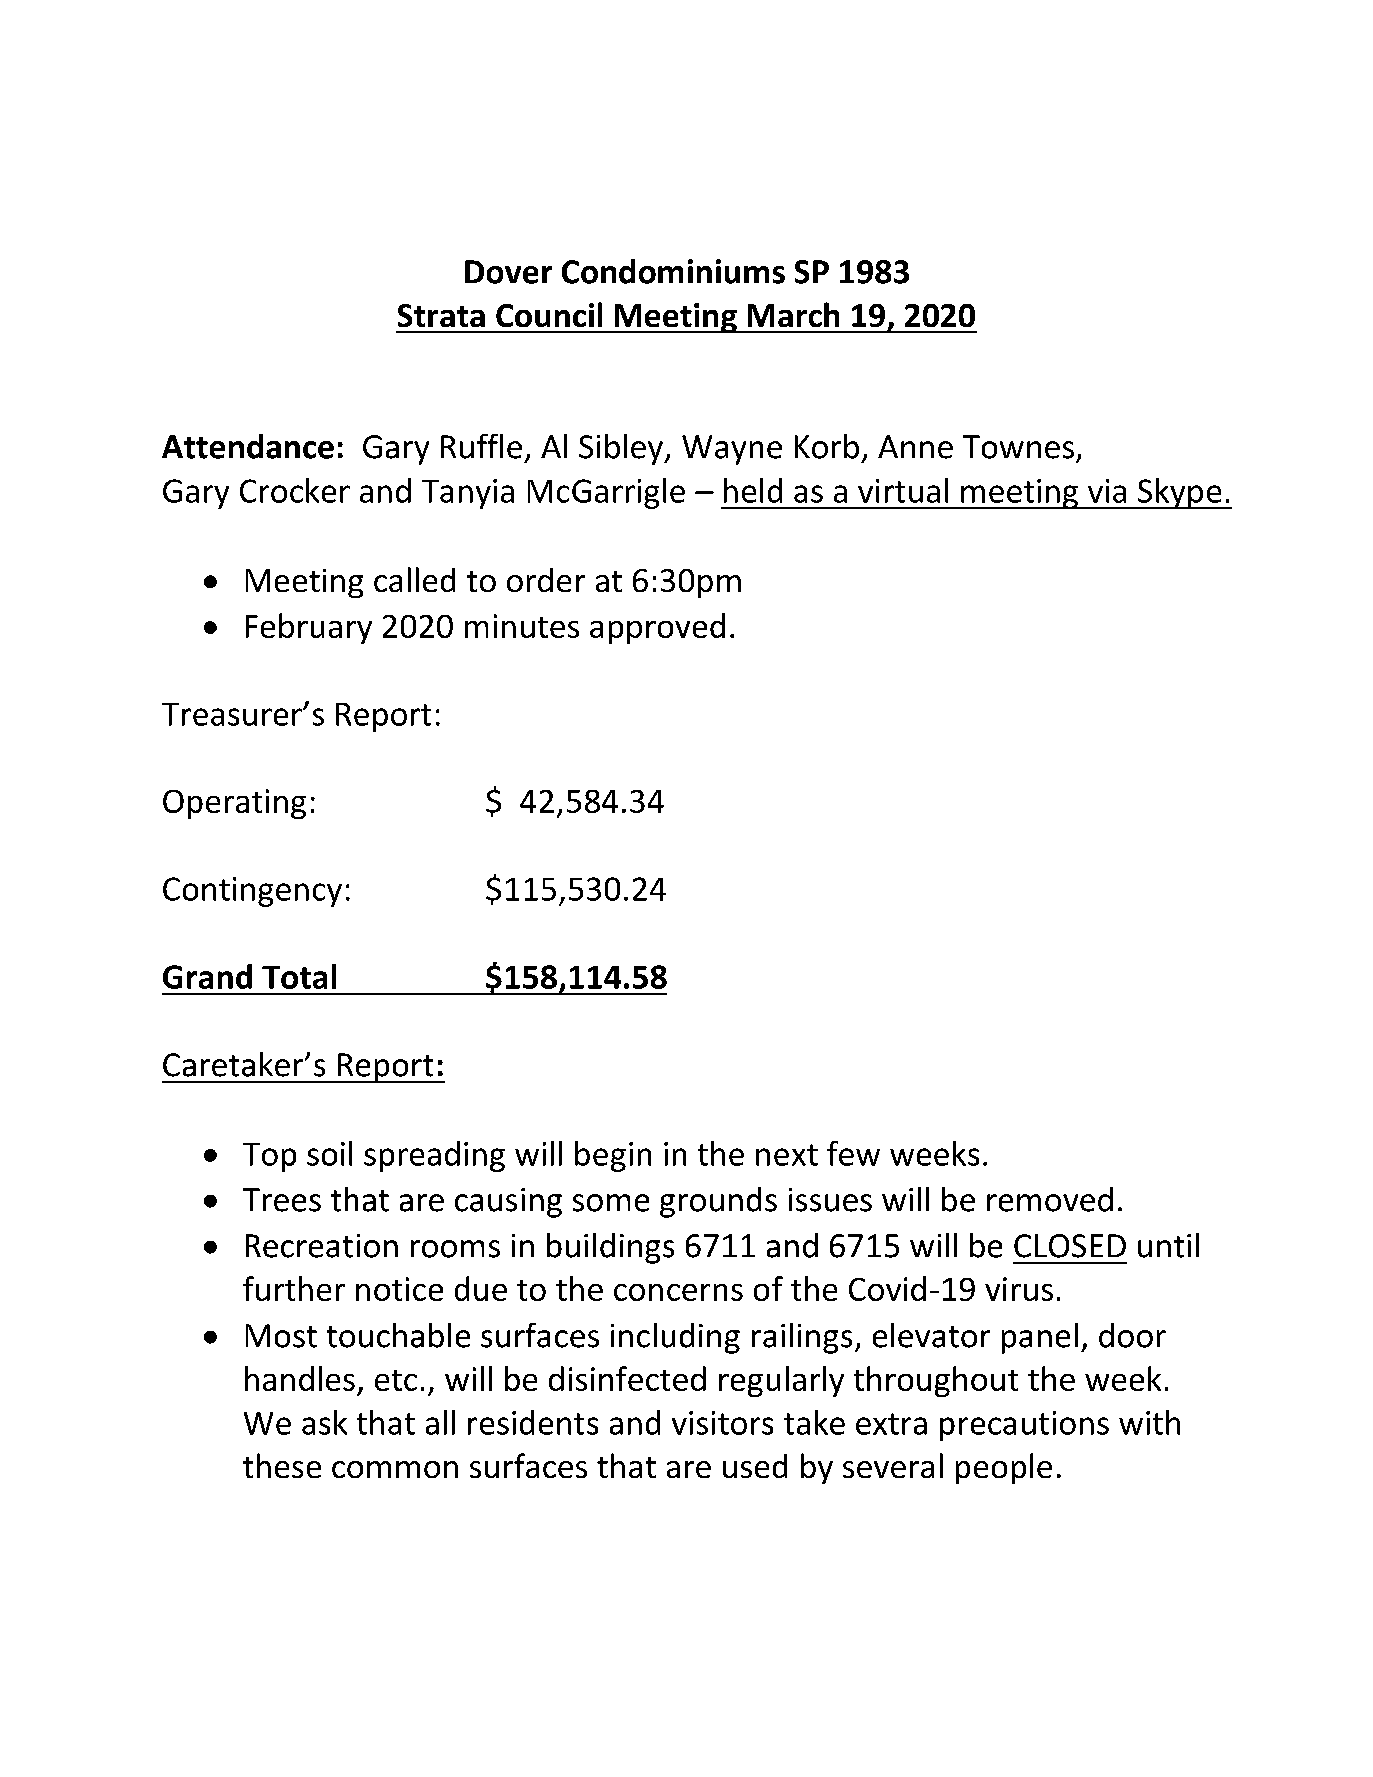 This screenshot has width=1373, height=1777. What do you see at coordinates (1018, 447) in the screenshot?
I see `Townes` at bounding box center [1018, 447].
